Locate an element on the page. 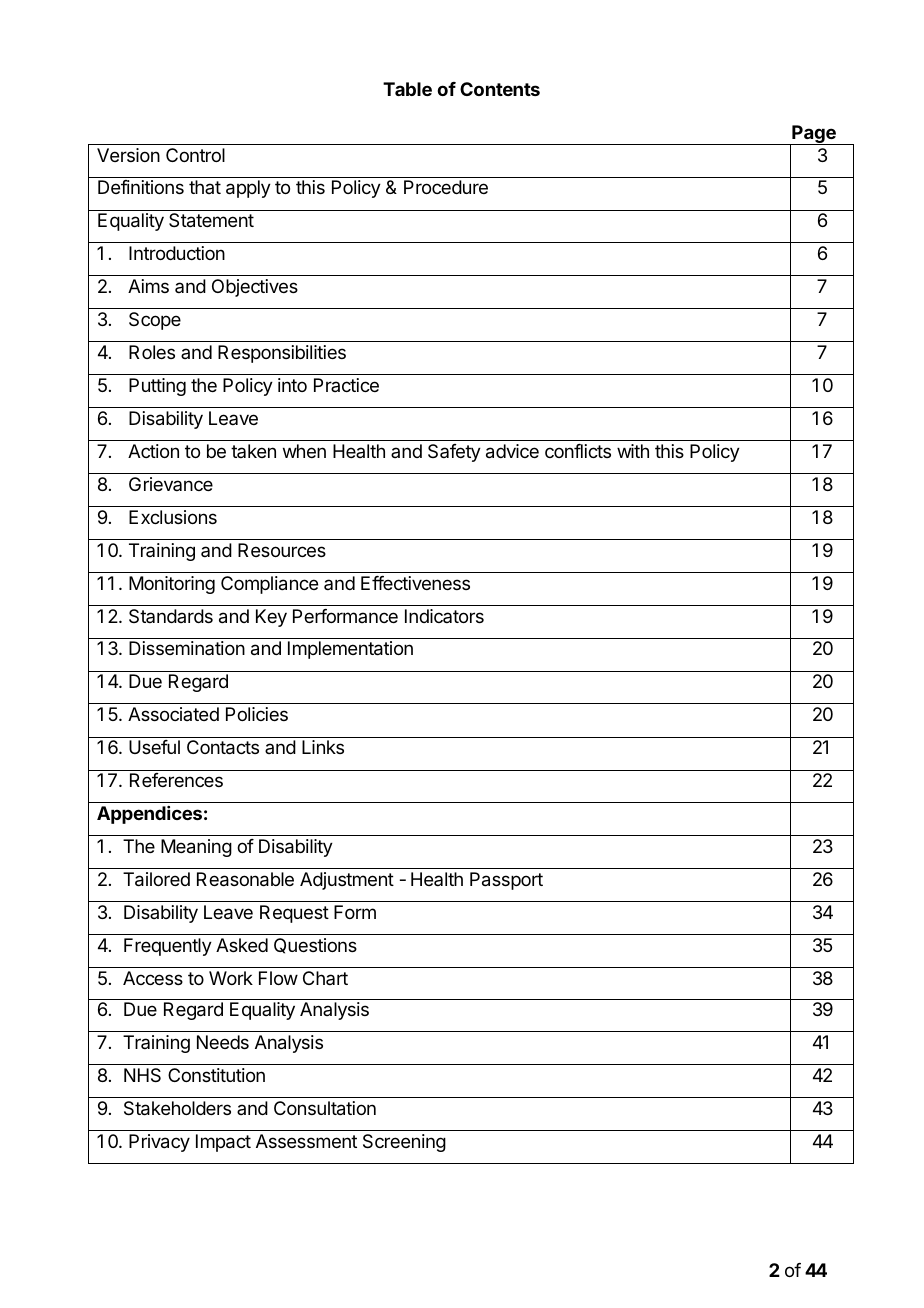  with is located at coordinates (633, 451).
